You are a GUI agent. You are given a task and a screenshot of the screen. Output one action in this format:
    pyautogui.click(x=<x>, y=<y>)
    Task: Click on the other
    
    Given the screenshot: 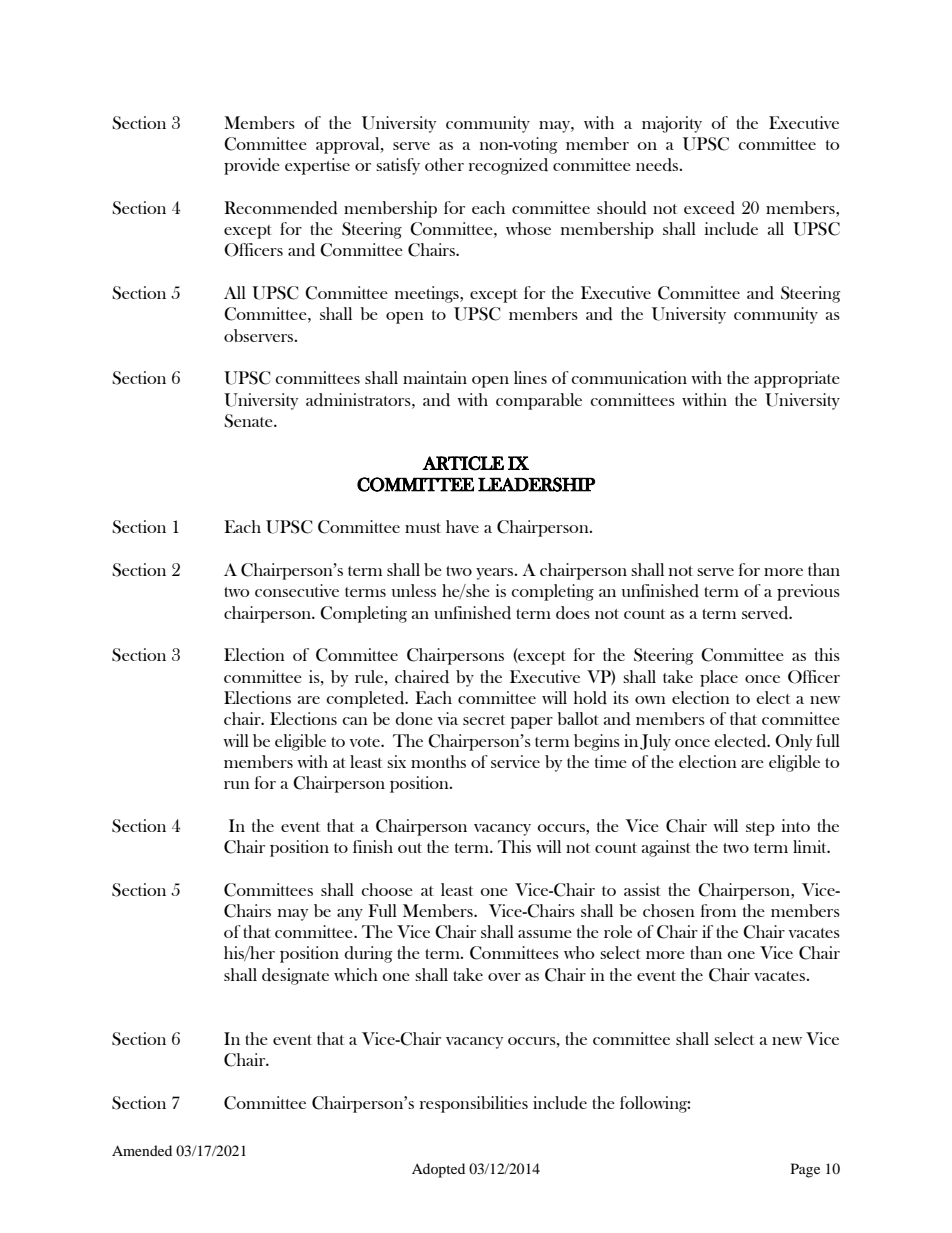 What is the action you would take?
    pyautogui.click(x=444, y=164)
